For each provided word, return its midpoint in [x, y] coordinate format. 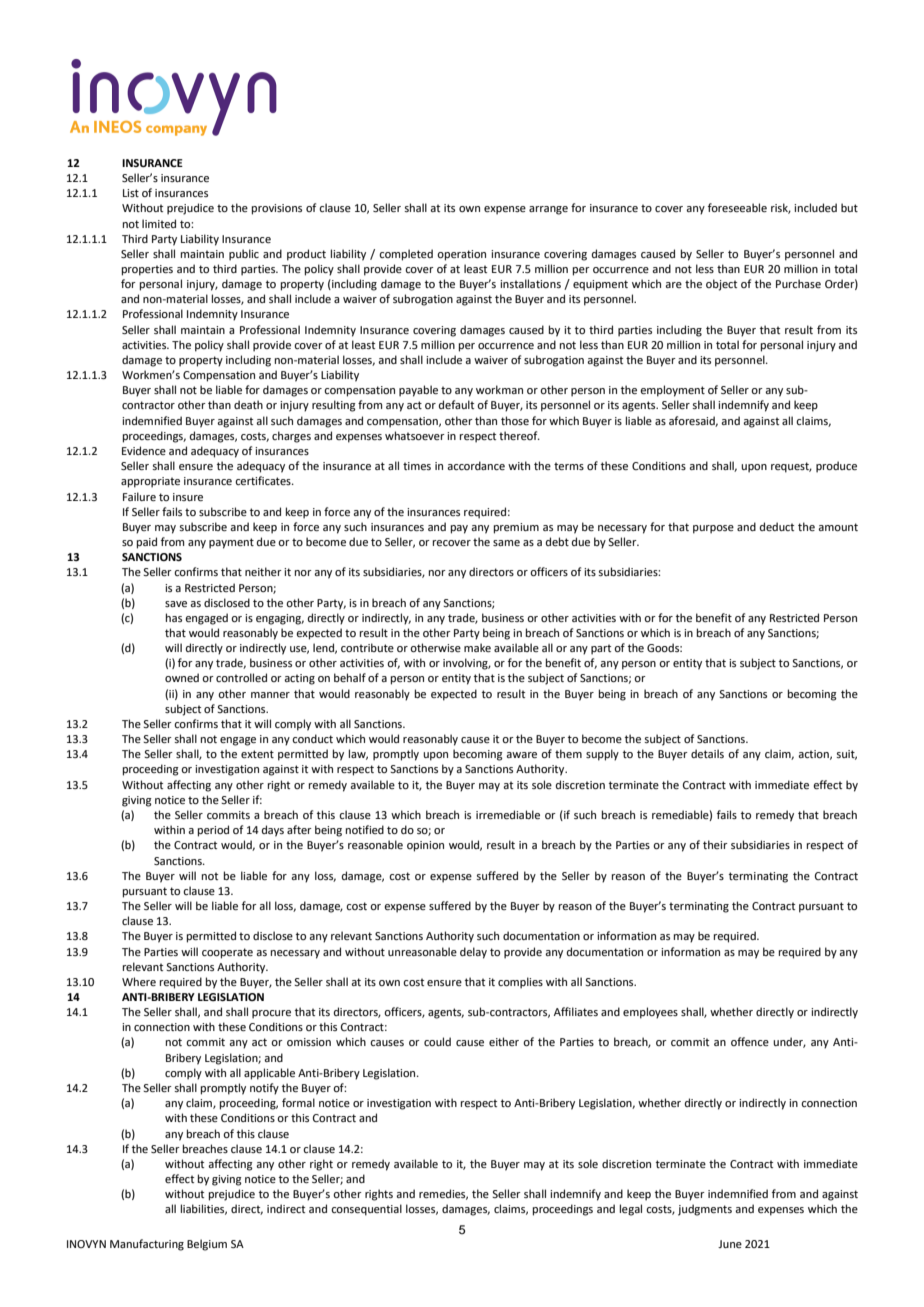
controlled [241, 677]
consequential [366, 1210]
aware [521, 755]
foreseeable [737, 207]
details [707, 753]
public [244, 255]
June [730, 1244]
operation [461, 255]
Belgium [207, 1245]
